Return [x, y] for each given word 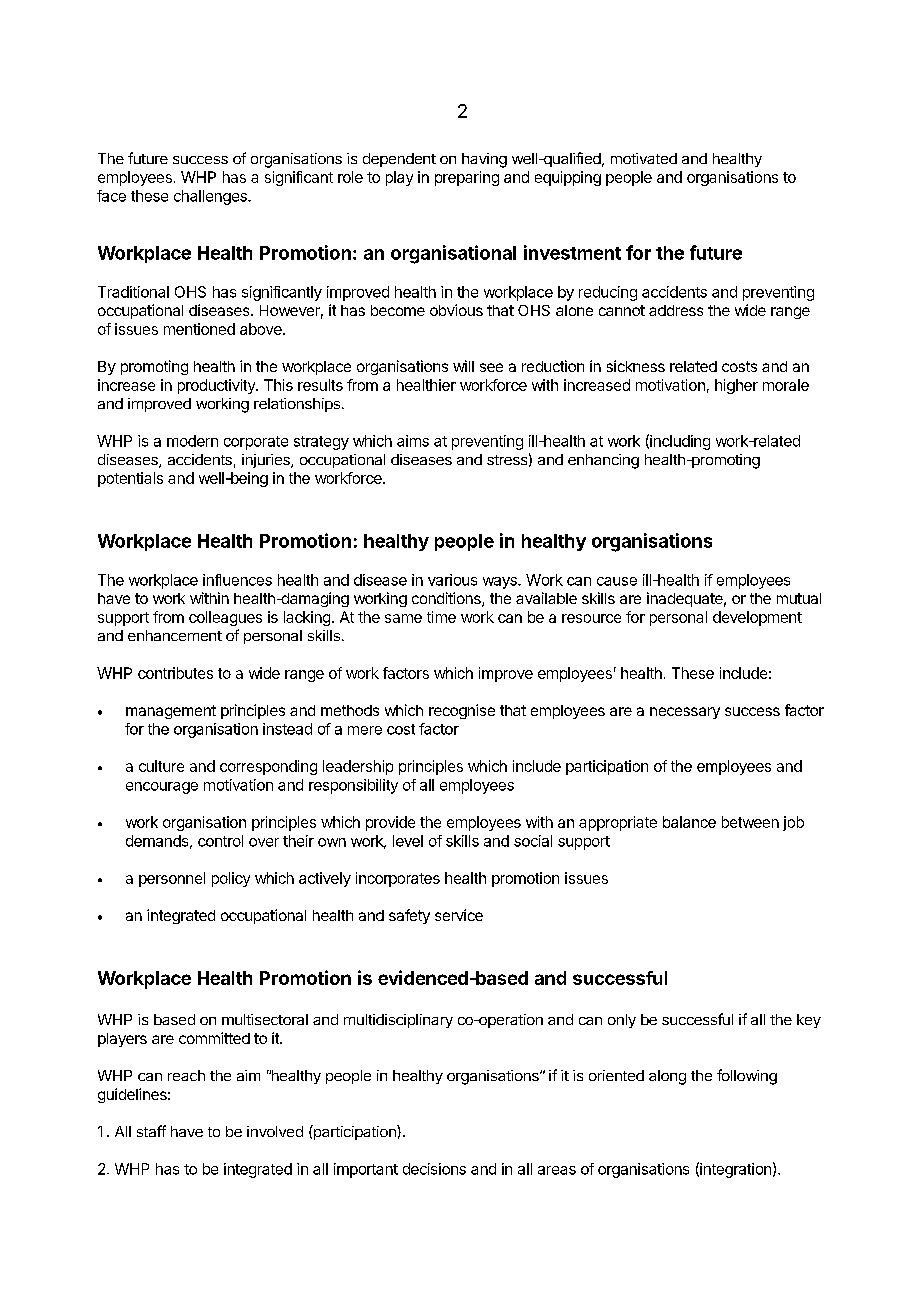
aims [413, 441]
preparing [467, 178]
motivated [644, 158]
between [750, 822]
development [757, 618]
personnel [172, 879]
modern [192, 441]
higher [736, 386]
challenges [211, 197]
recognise [462, 711]
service [459, 915]
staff [151, 1131]
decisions [434, 1169]
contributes [175, 673]
